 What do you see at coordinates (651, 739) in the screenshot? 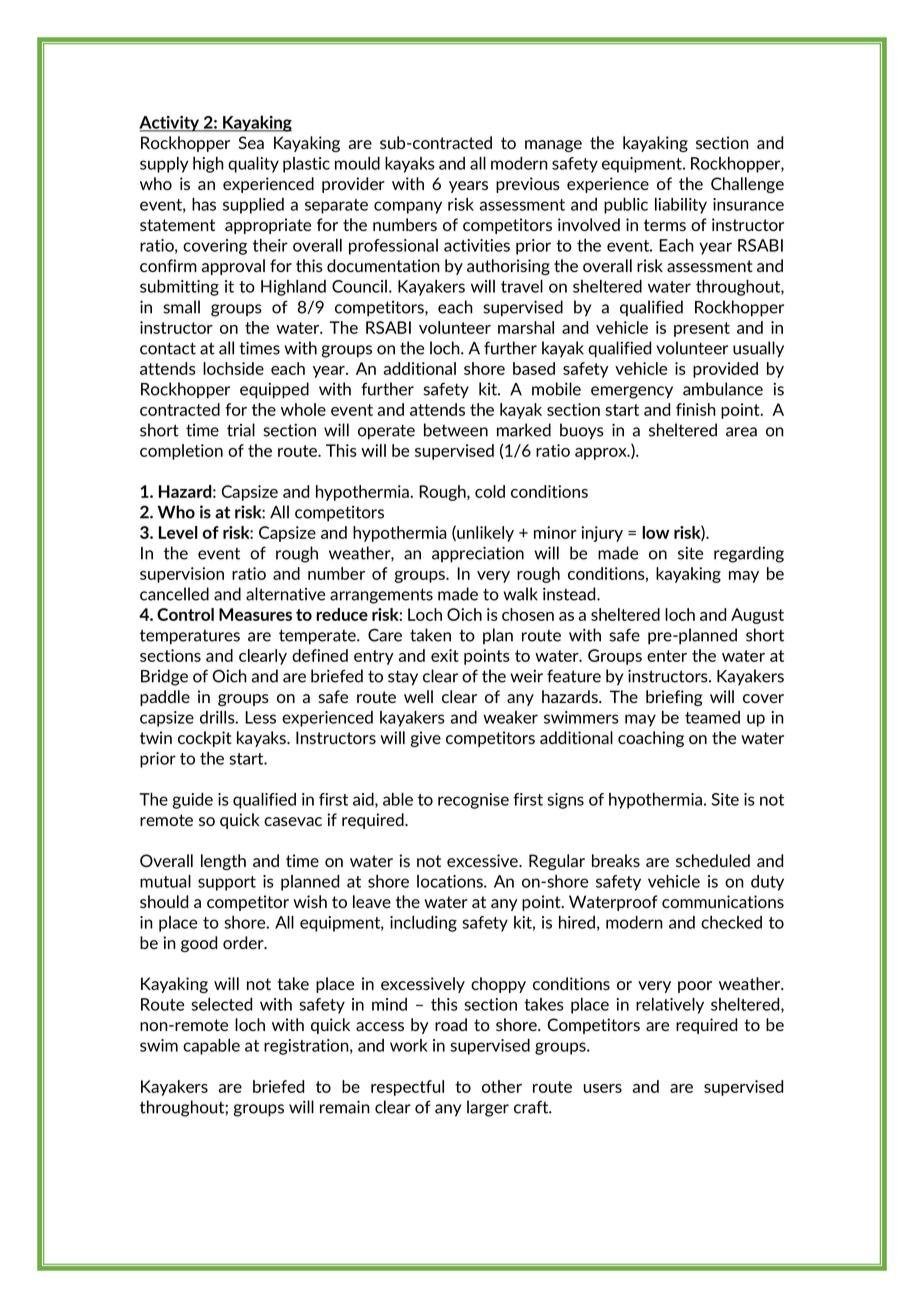
I see `coaching` at bounding box center [651, 739].
